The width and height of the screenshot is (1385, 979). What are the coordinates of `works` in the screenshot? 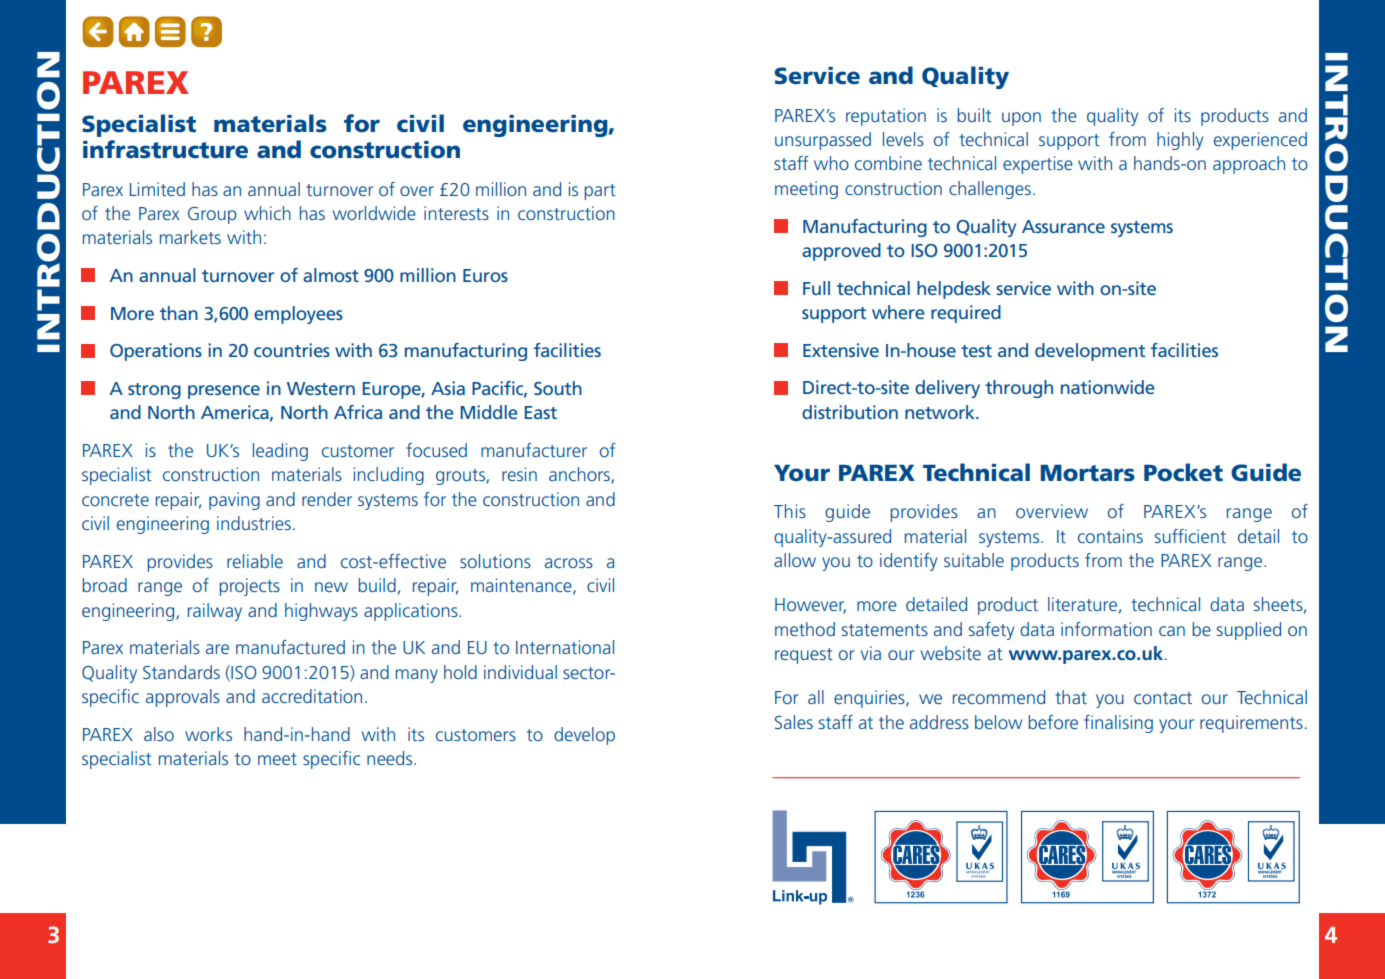 It's located at (208, 734).
